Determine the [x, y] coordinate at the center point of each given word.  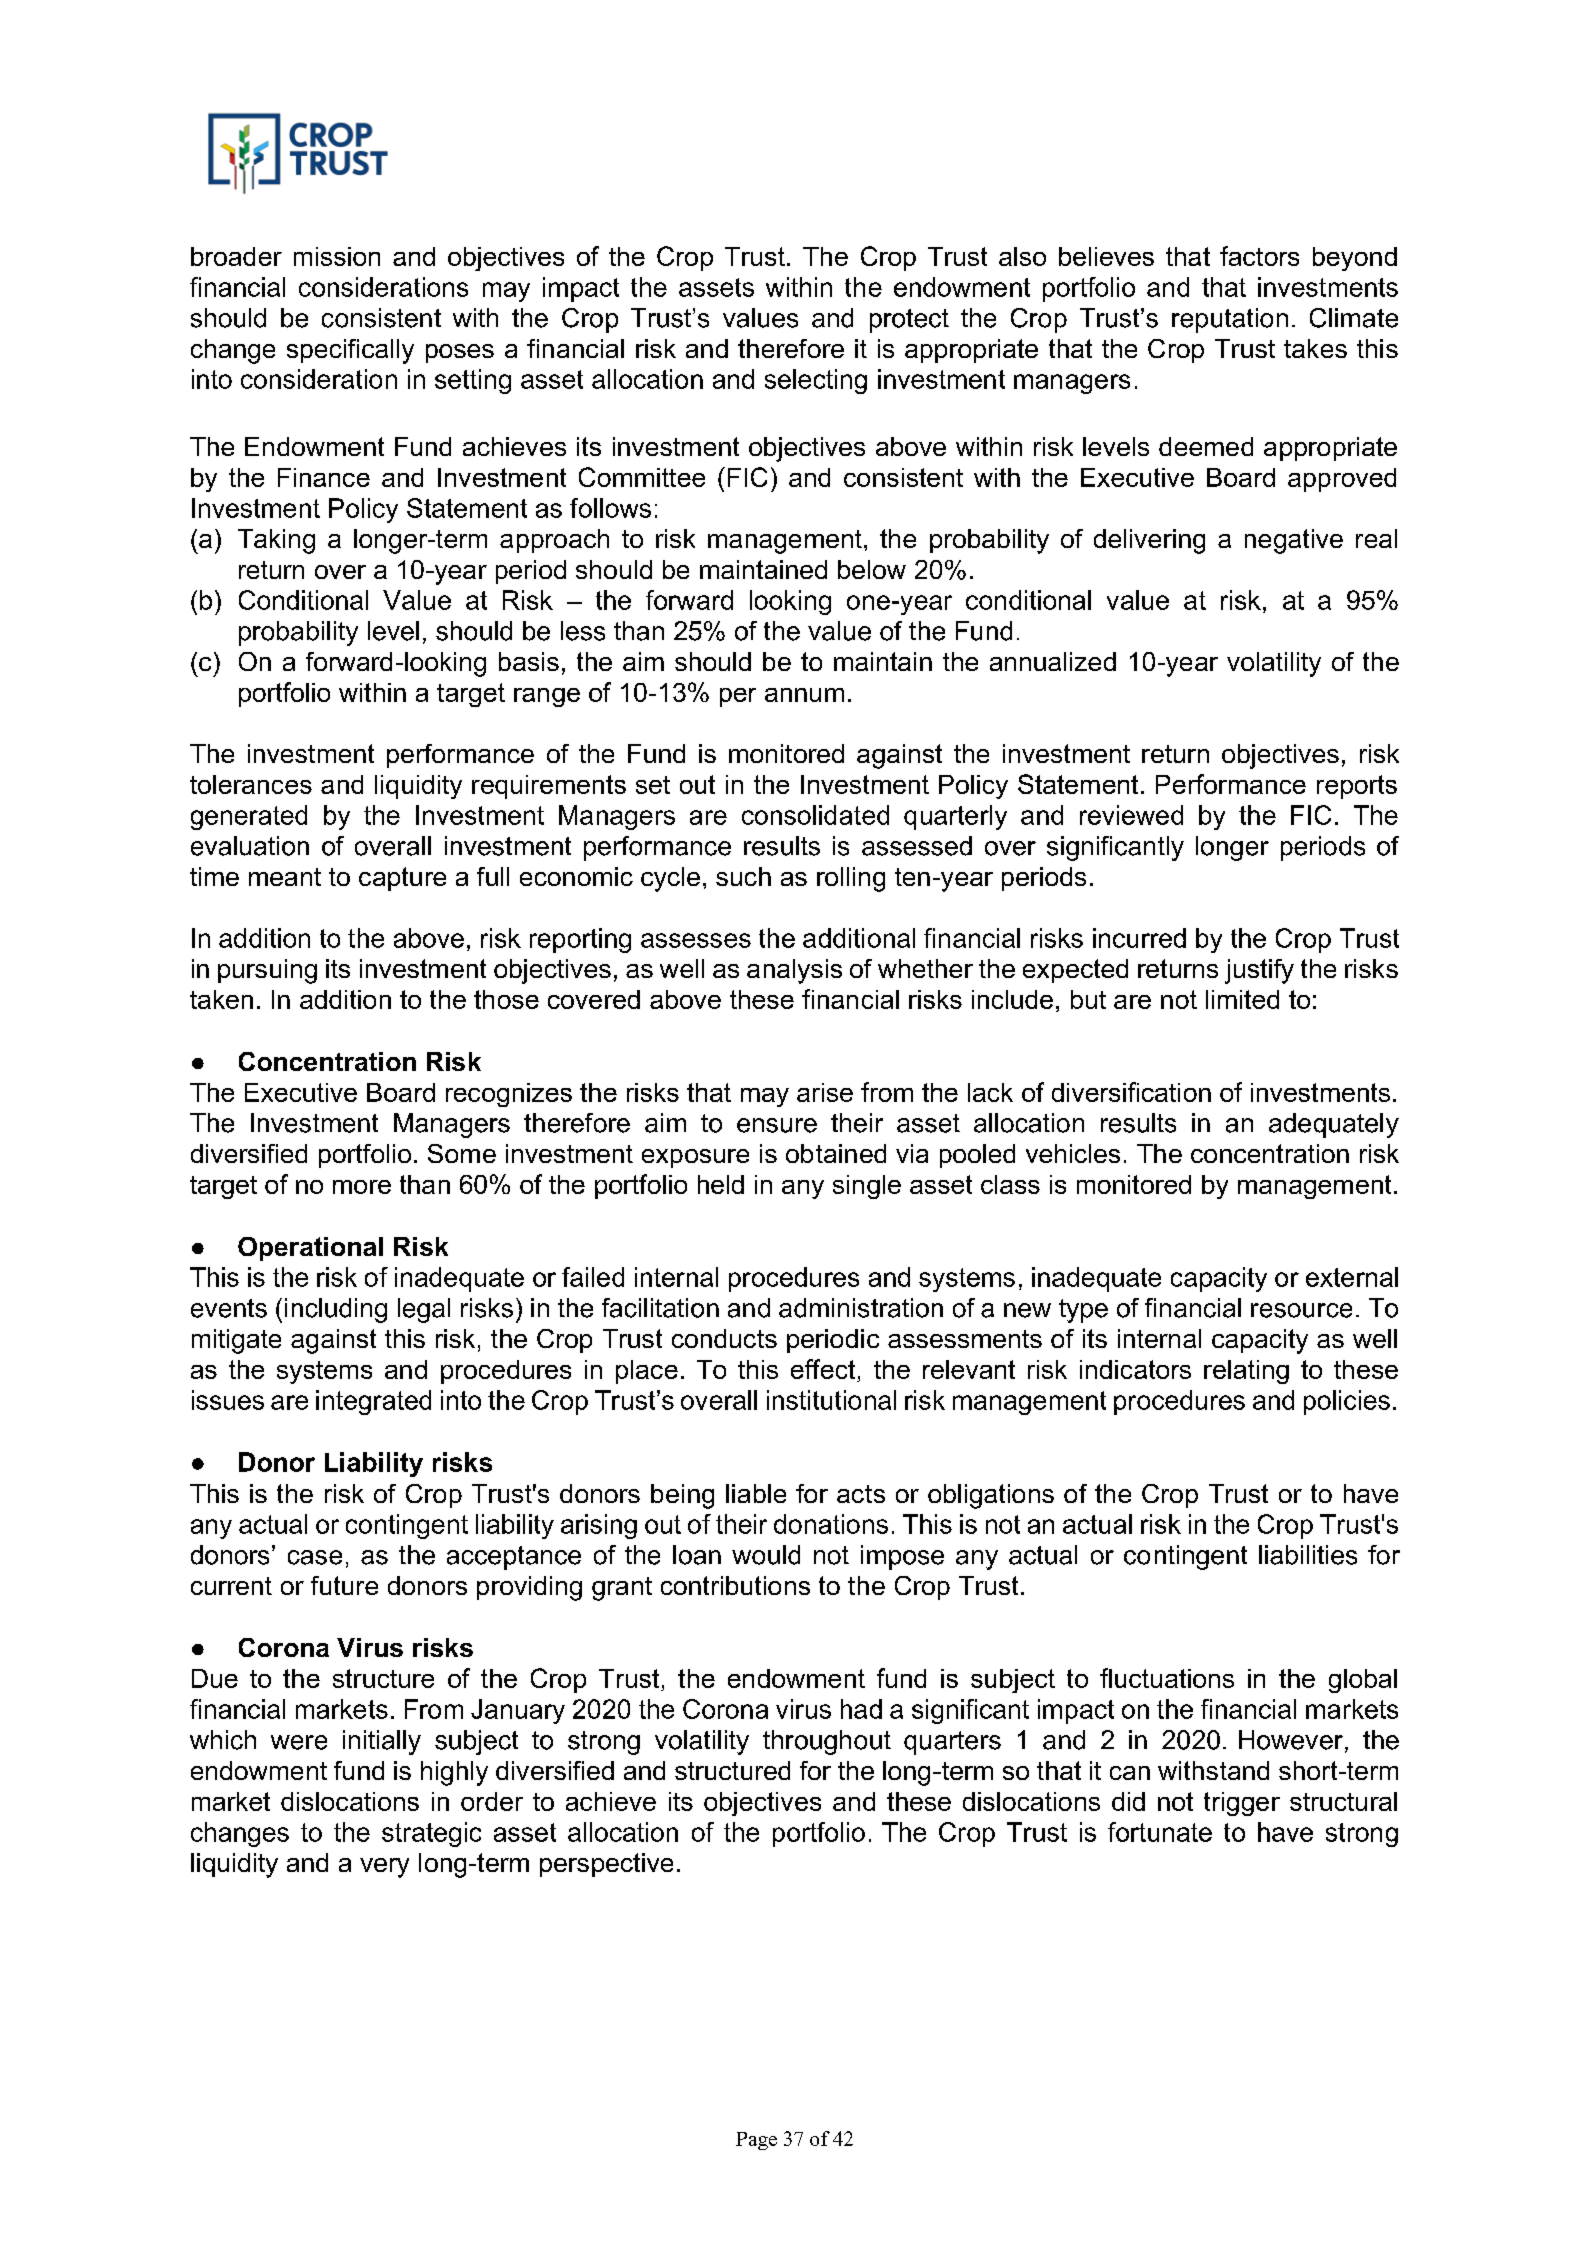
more [362, 1187]
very [384, 1868]
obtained [836, 1153]
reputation [1230, 320]
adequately [1334, 1125]
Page [756, 2141]
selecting [816, 381]
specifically [350, 351]
